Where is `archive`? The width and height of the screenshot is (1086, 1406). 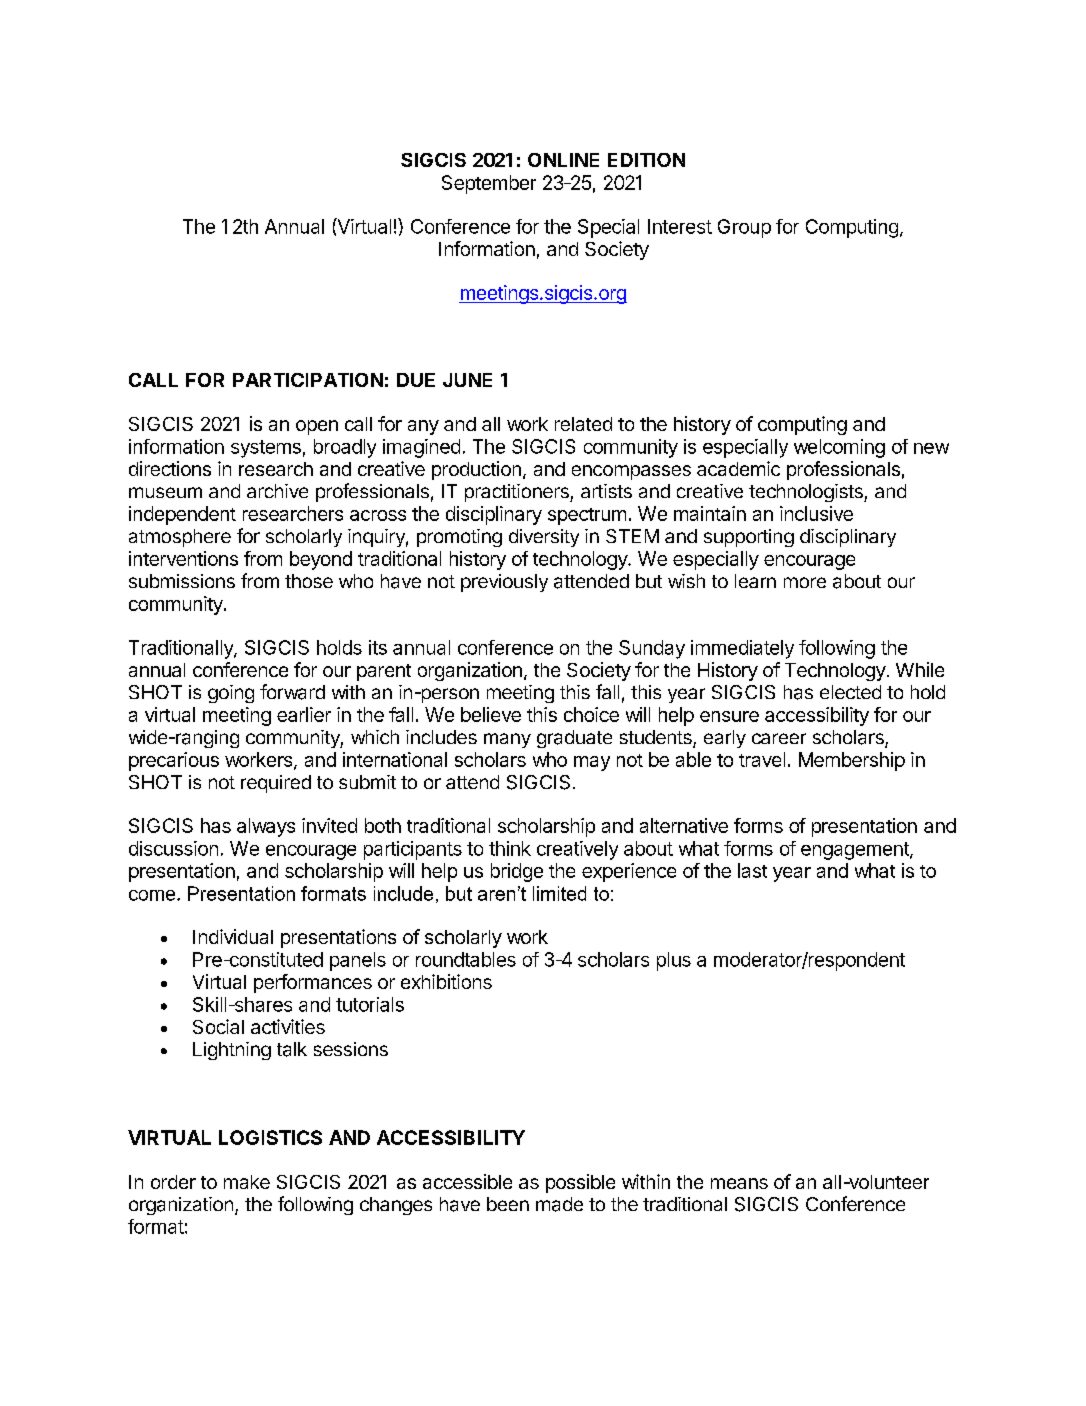 archive is located at coordinates (277, 491).
